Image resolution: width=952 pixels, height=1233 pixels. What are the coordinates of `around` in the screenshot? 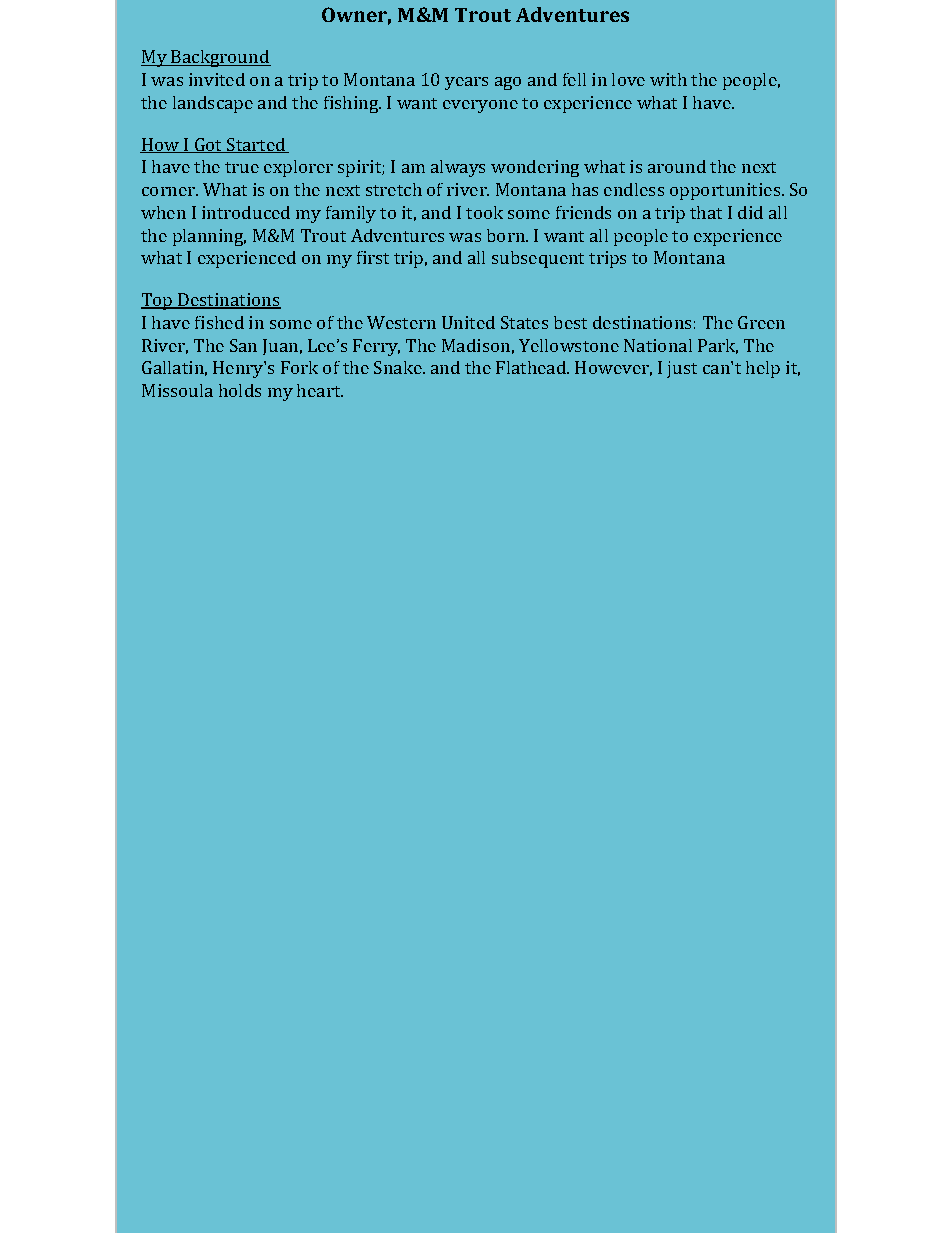 It's located at (677, 166).
